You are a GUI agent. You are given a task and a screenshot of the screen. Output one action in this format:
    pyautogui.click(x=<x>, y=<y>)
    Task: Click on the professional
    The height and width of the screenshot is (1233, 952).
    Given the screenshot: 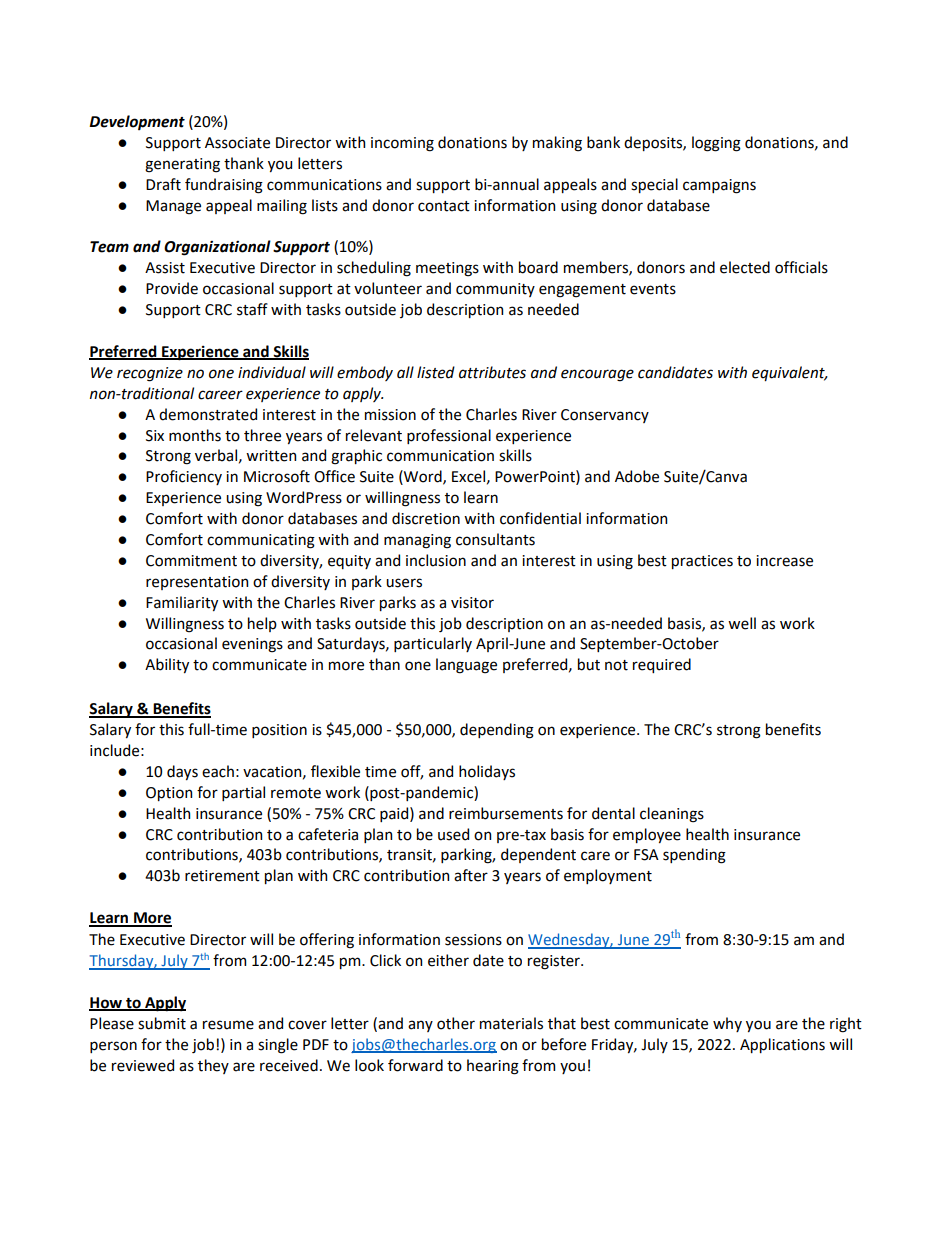 What is the action you would take?
    pyautogui.click(x=449, y=436)
